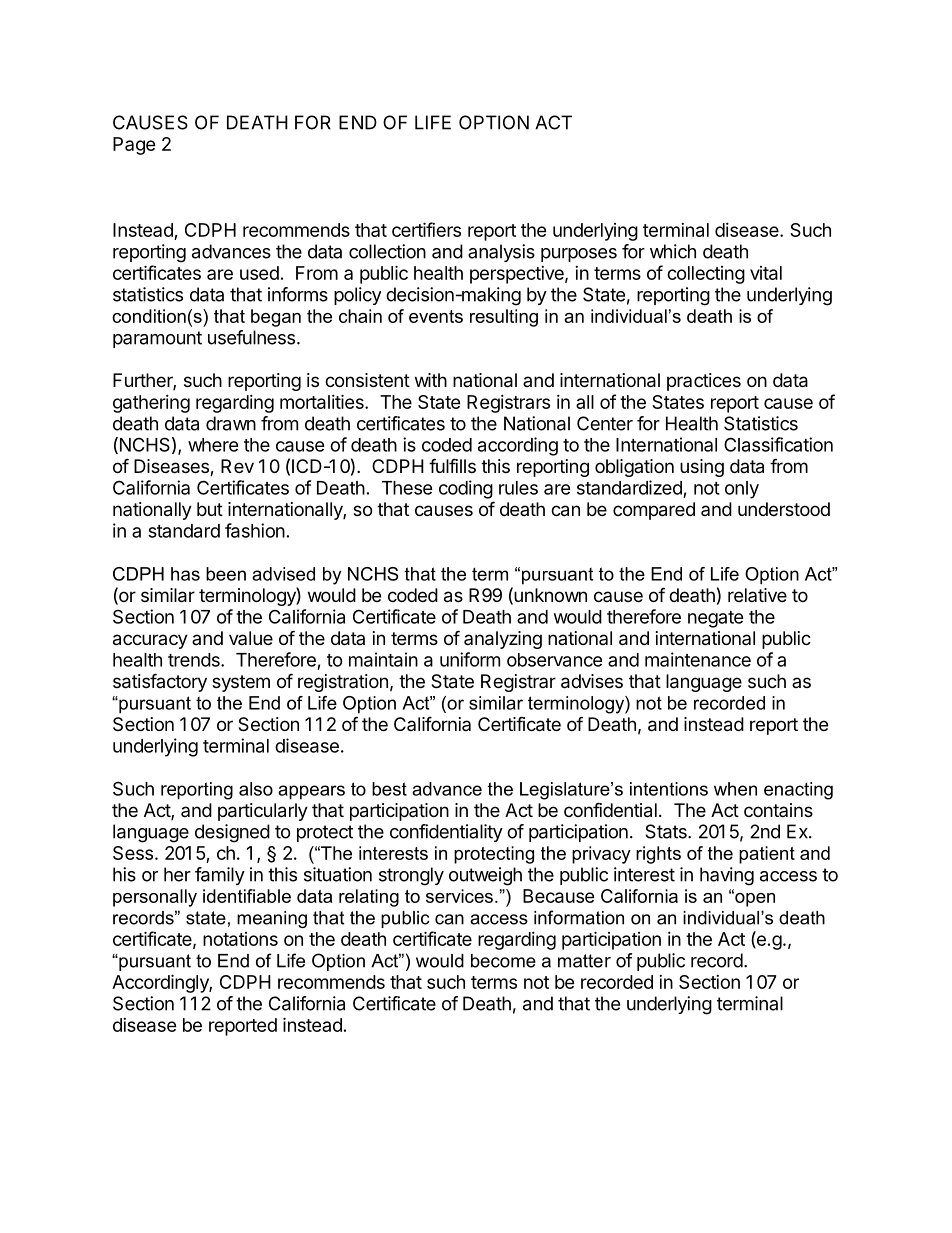  I want to click on also, so click(256, 789).
